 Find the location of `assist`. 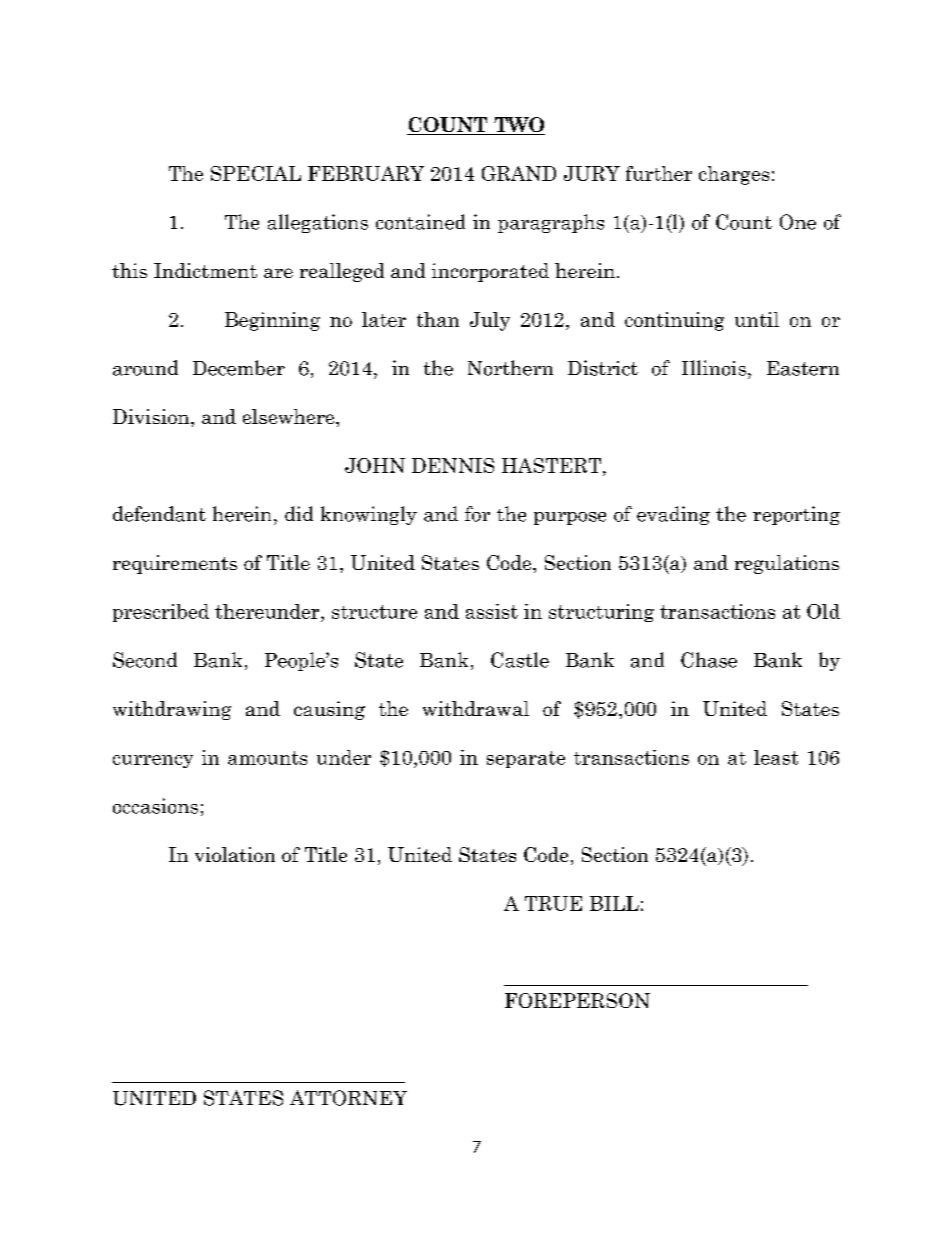

assist is located at coordinates (492, 611).
